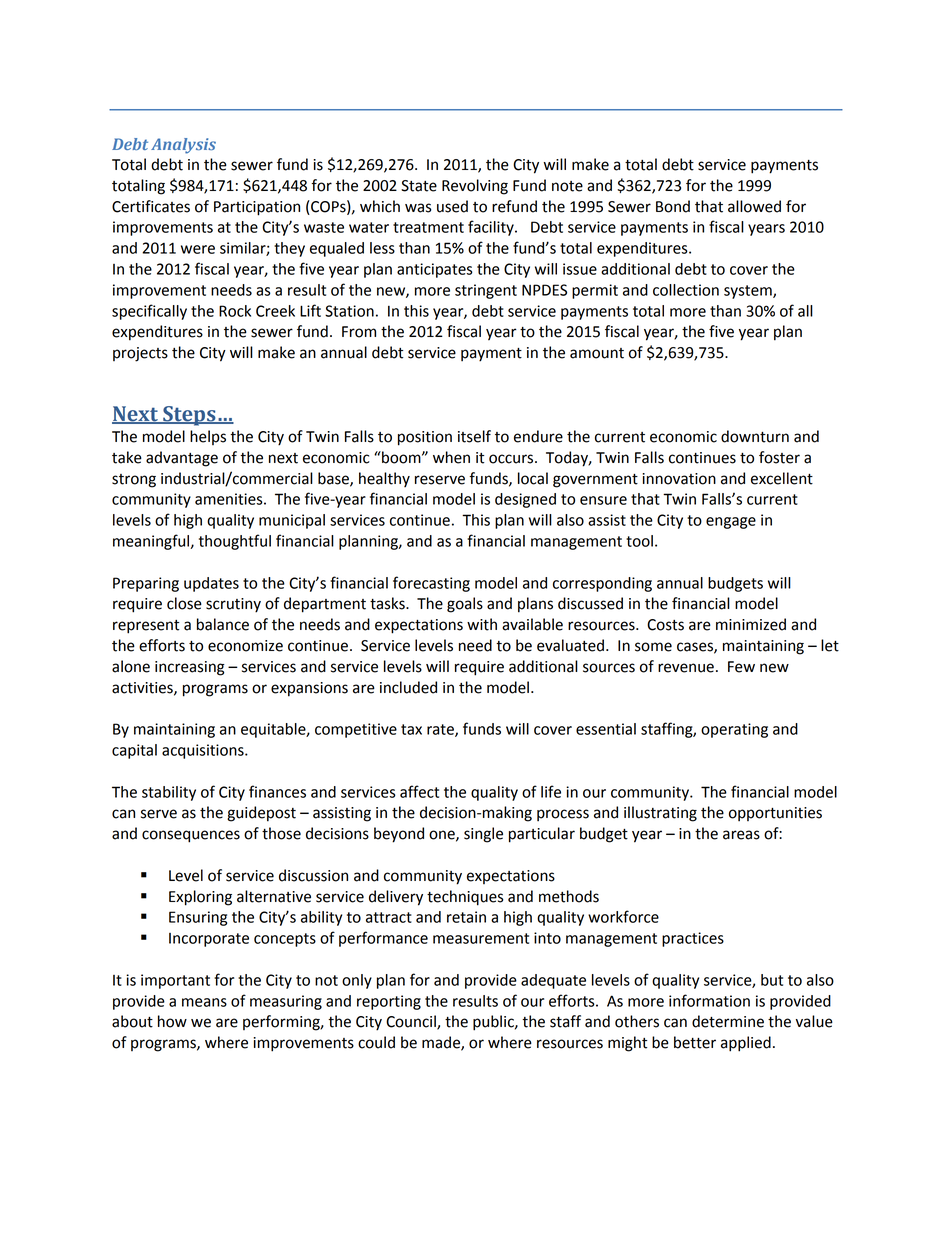 The width and height of the page is (952, 1233). Describe the element at coordinates (754, 206) in the page. I see `allowed` at that location.
